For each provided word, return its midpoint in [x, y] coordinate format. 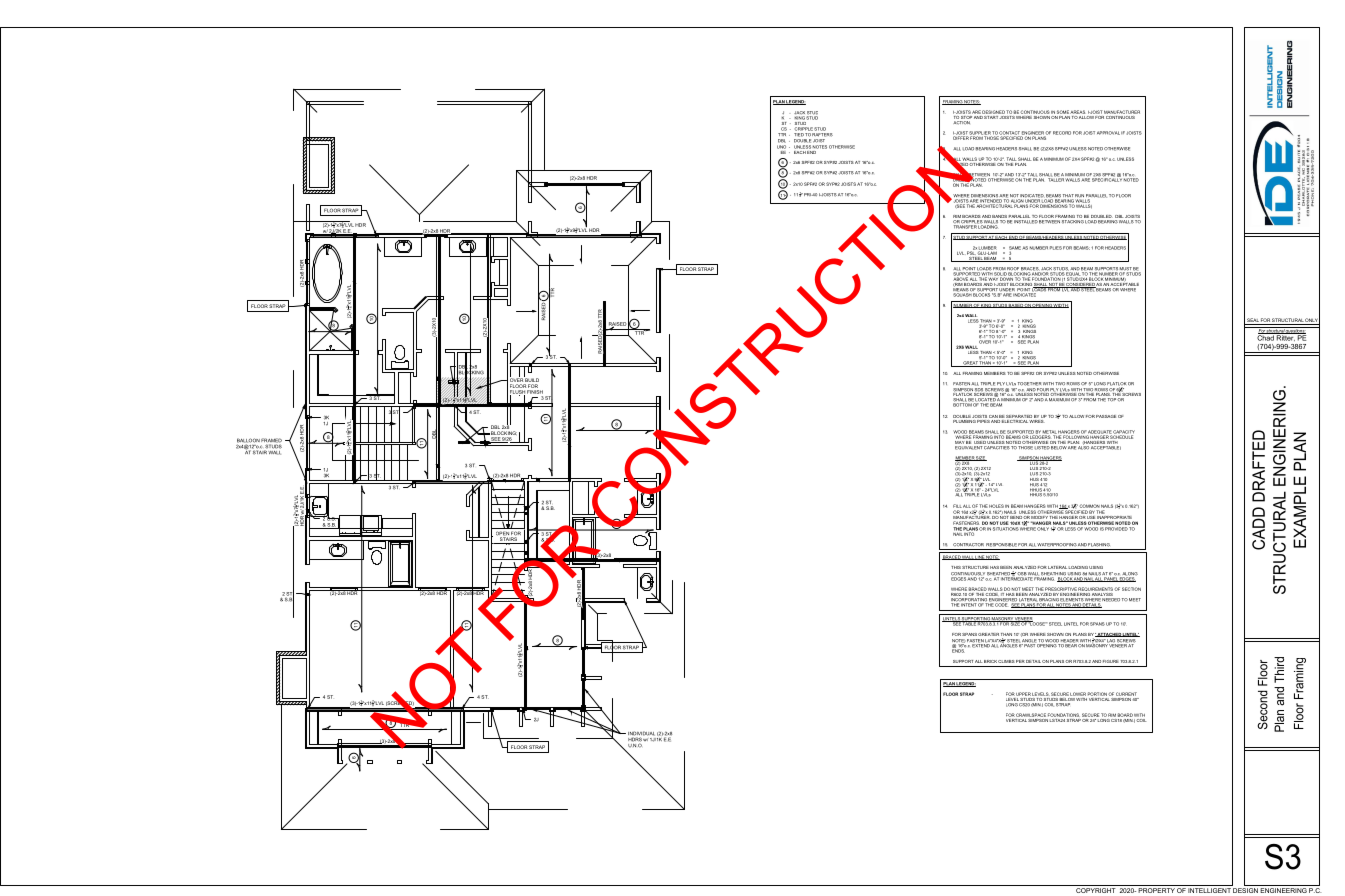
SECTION [1131, 589]
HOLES [996, 506]
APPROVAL [1108, 133]
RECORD [1062, 133]
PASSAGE [1106, 416]
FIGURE [1111, 661]
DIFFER [961, 137]
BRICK [990, 661]
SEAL [1252, 321]
